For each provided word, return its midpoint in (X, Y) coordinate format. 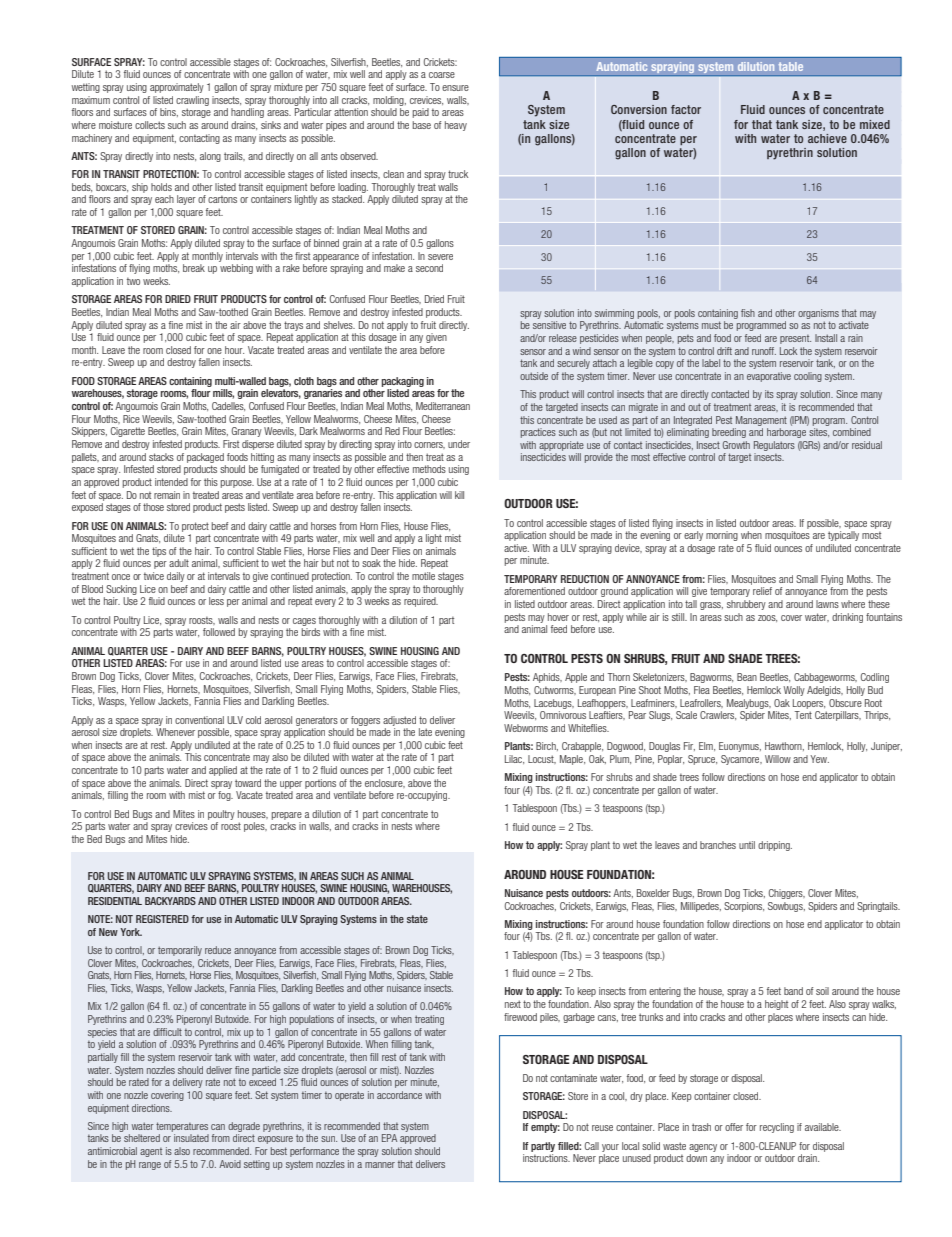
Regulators (774, 446)
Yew (819, 759)
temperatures (182, 1127)
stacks (161, 457)
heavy (456, 126)
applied (223, 771)
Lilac (514, 759)
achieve (827, 138)
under (459, 444)
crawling (192, 101)
